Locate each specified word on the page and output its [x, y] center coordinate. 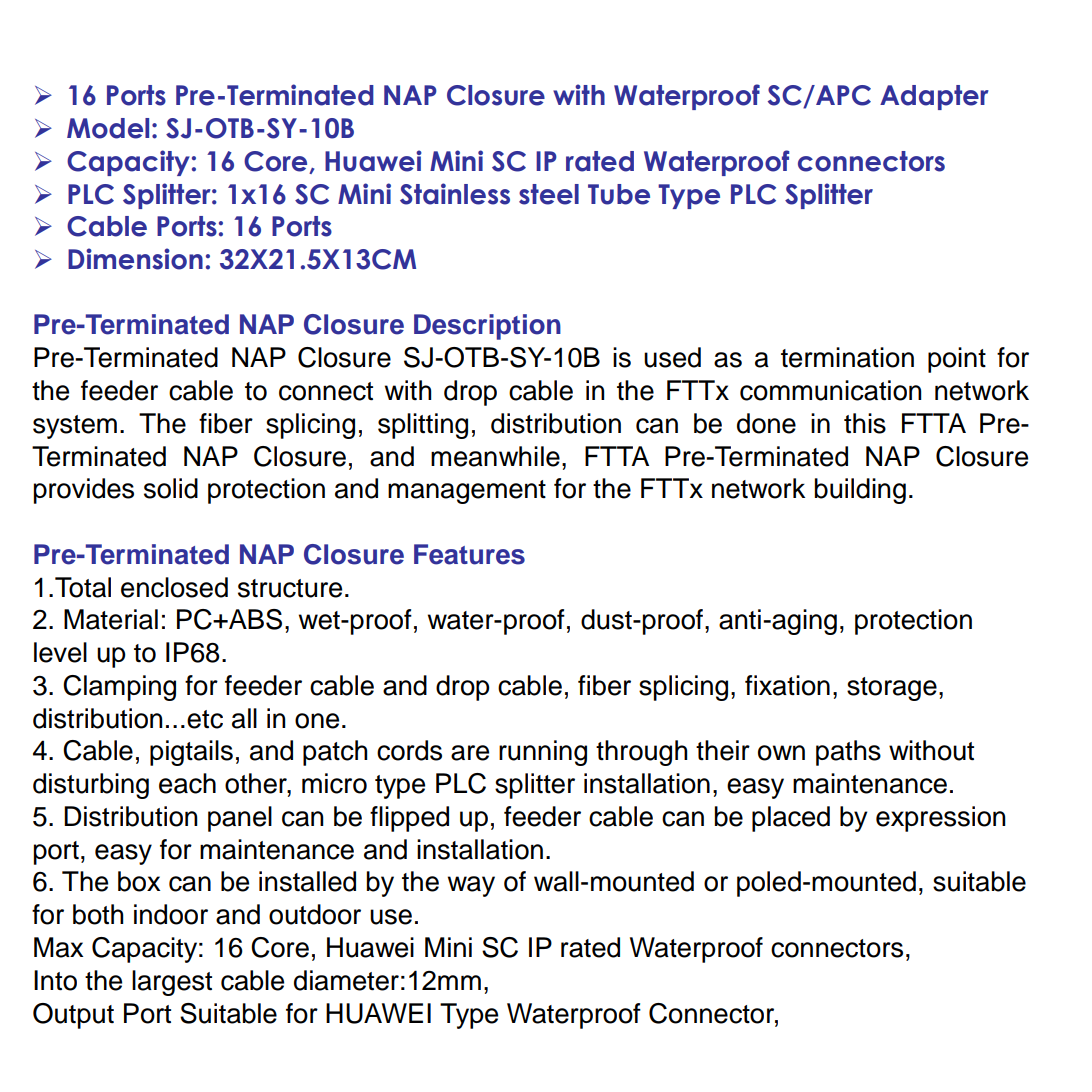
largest [172, 983]
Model [108, 128]
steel [549, 194]
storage [892, 689]
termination [847, 357]
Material [111, 619]
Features [469, 554]
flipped [409, 819]
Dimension [135, 259]
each [187, 783]
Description [487, 327]
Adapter [934, 97]
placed [791, 819]
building [860, 491]
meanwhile [495, 456]
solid [171, 488]
